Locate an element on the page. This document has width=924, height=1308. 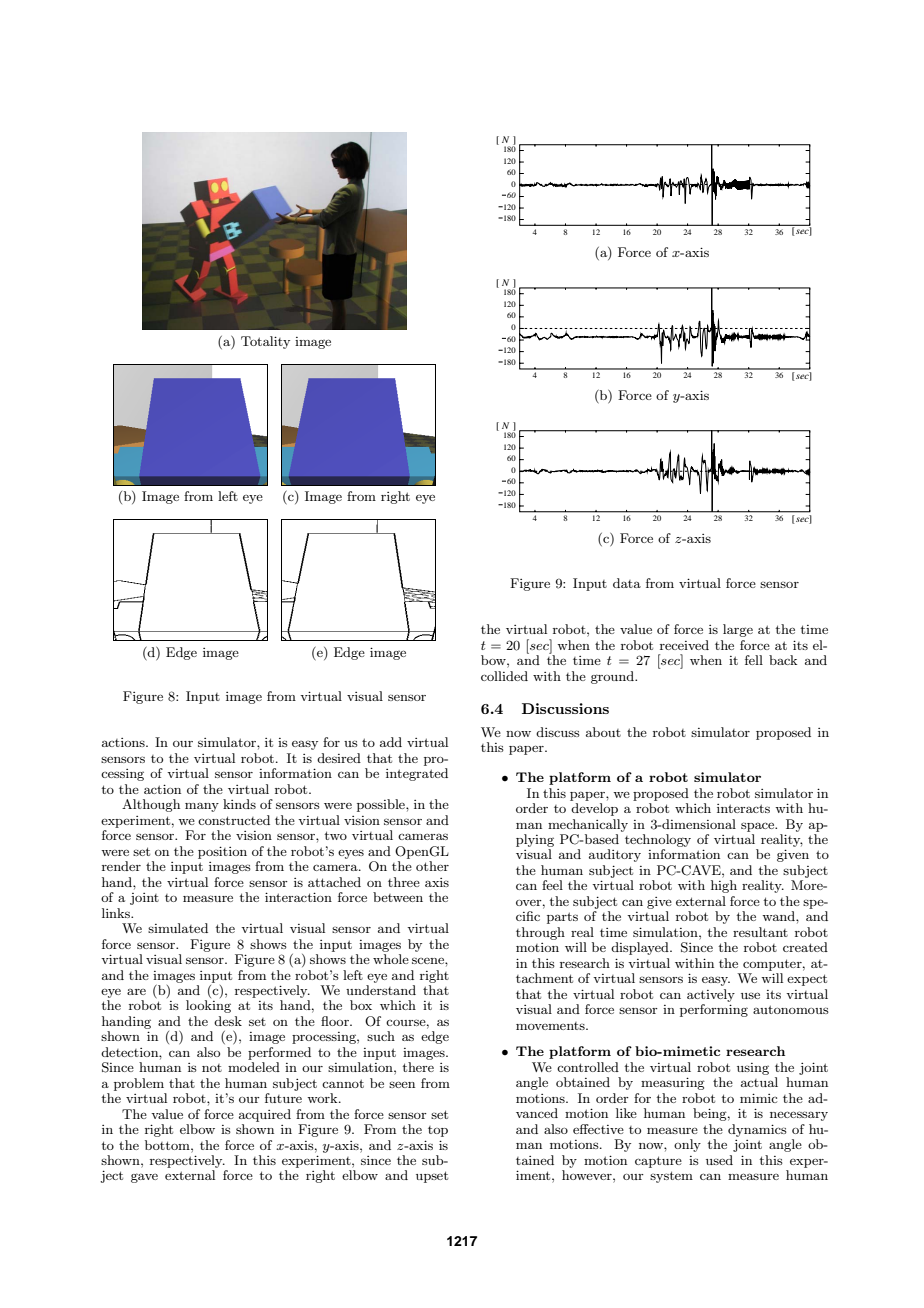
received is located at coordinates (684, 645).
